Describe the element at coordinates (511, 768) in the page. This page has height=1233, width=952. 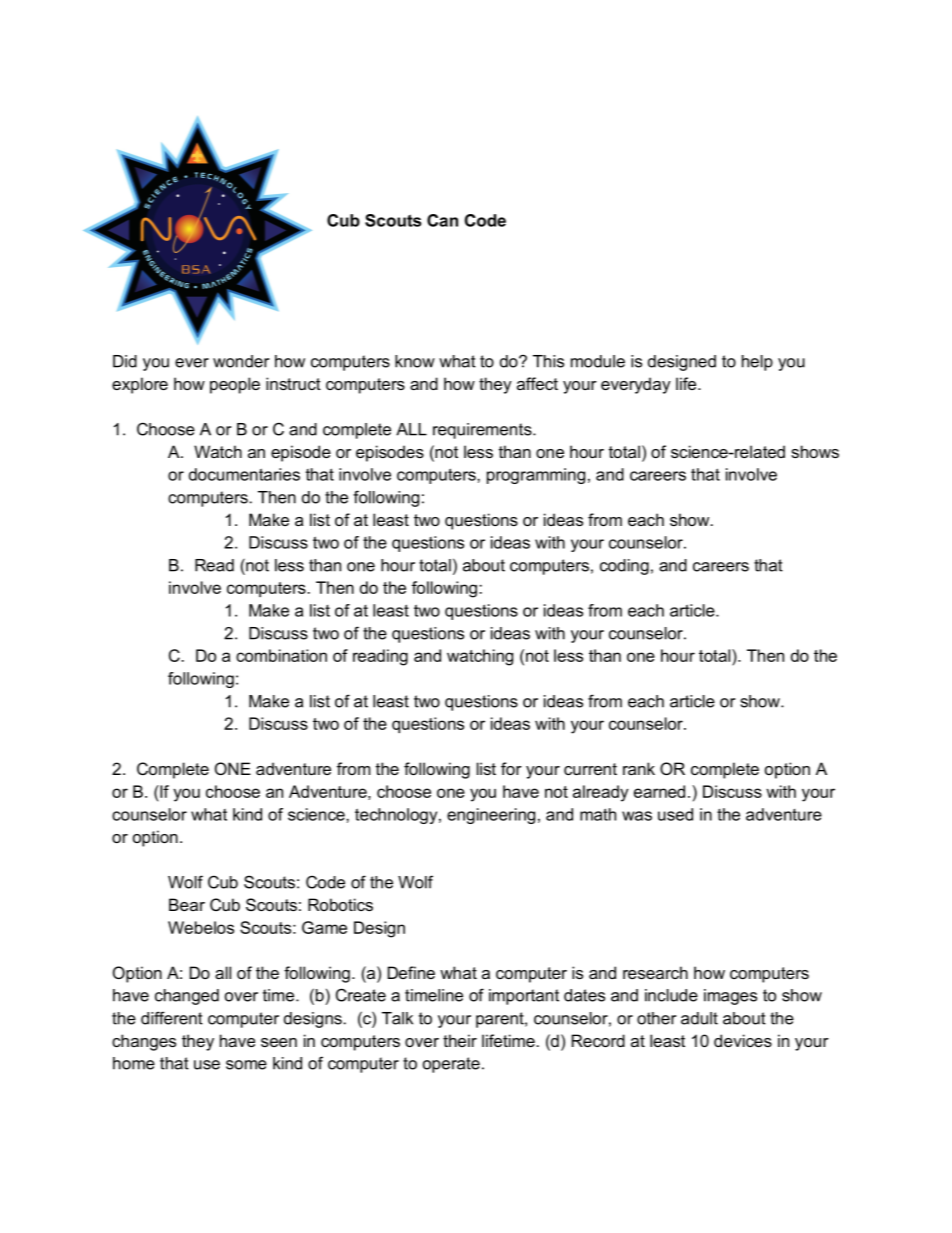
I see `for` at that location.
